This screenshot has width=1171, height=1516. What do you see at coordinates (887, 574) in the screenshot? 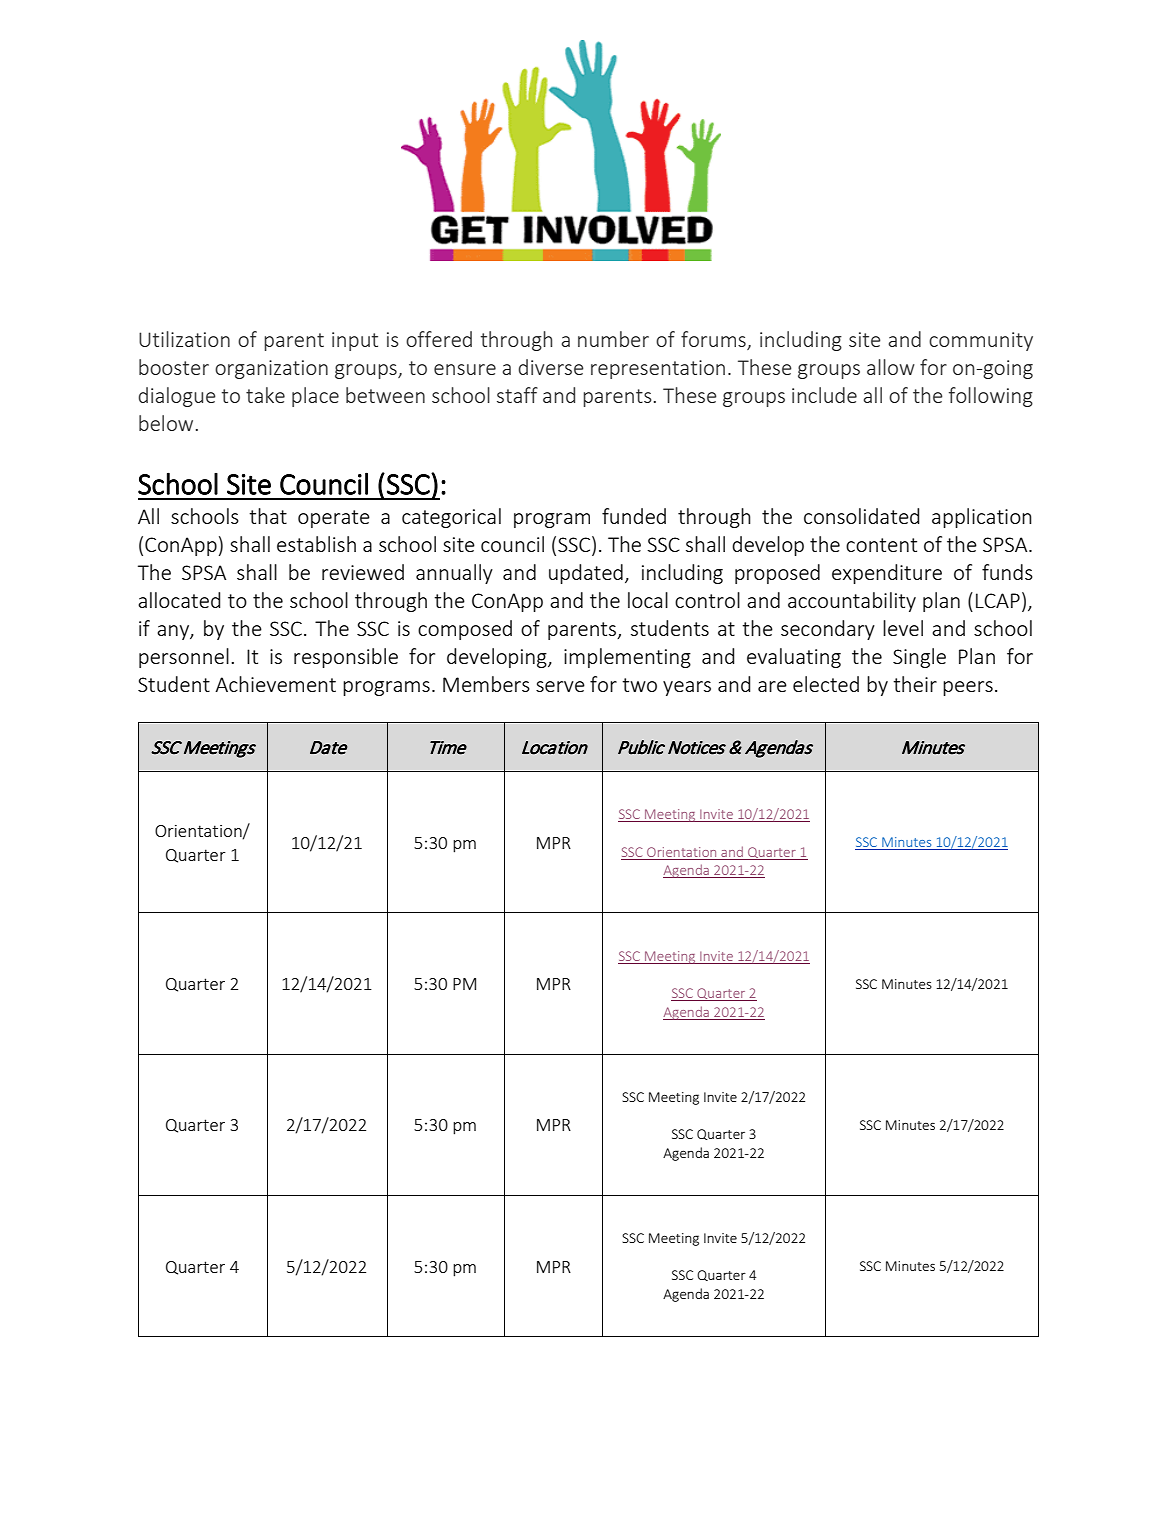
I see `expenditure` at bounding box center [887, 574].
